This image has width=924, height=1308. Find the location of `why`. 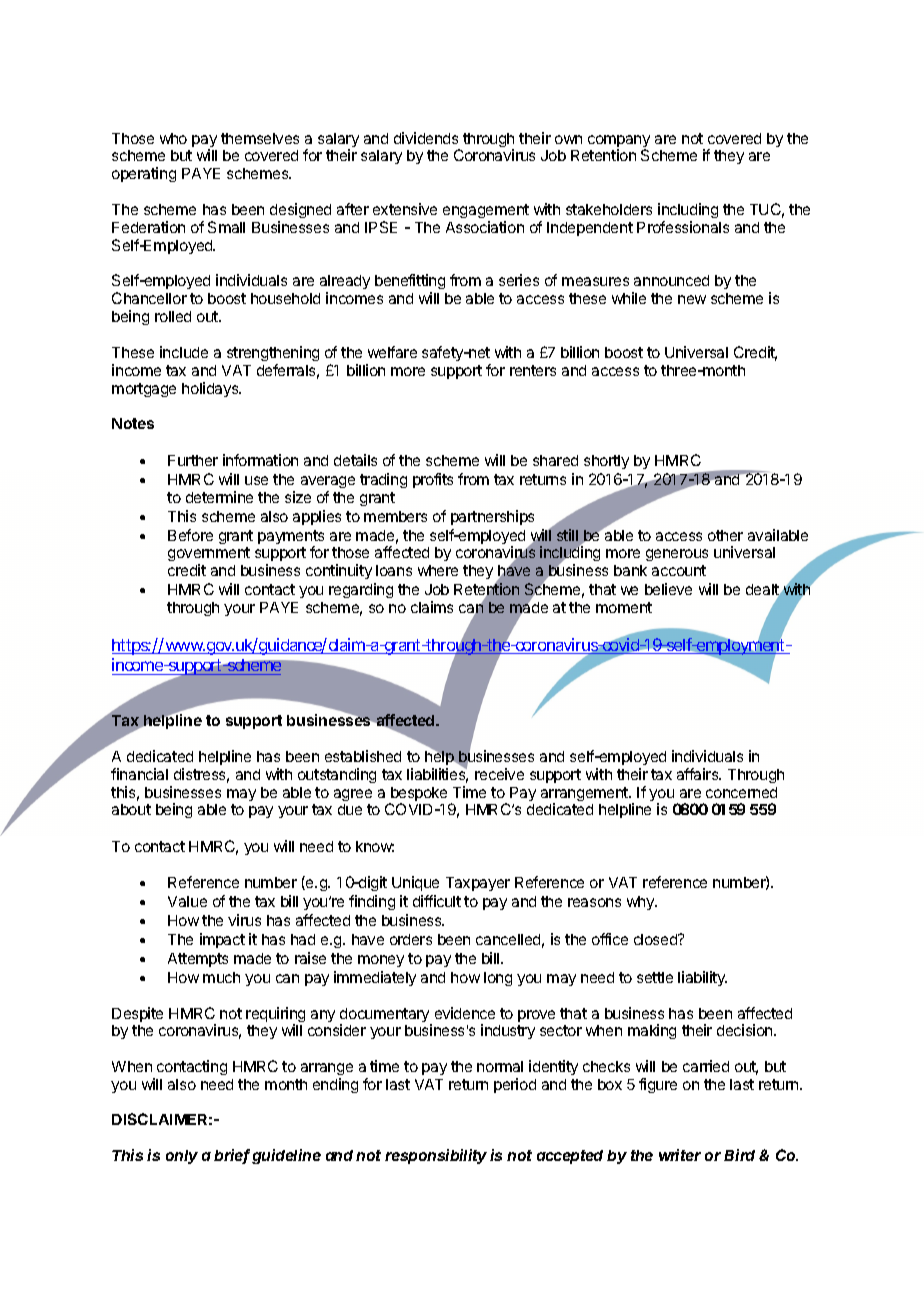

why is located at coordinates (641, 903).
